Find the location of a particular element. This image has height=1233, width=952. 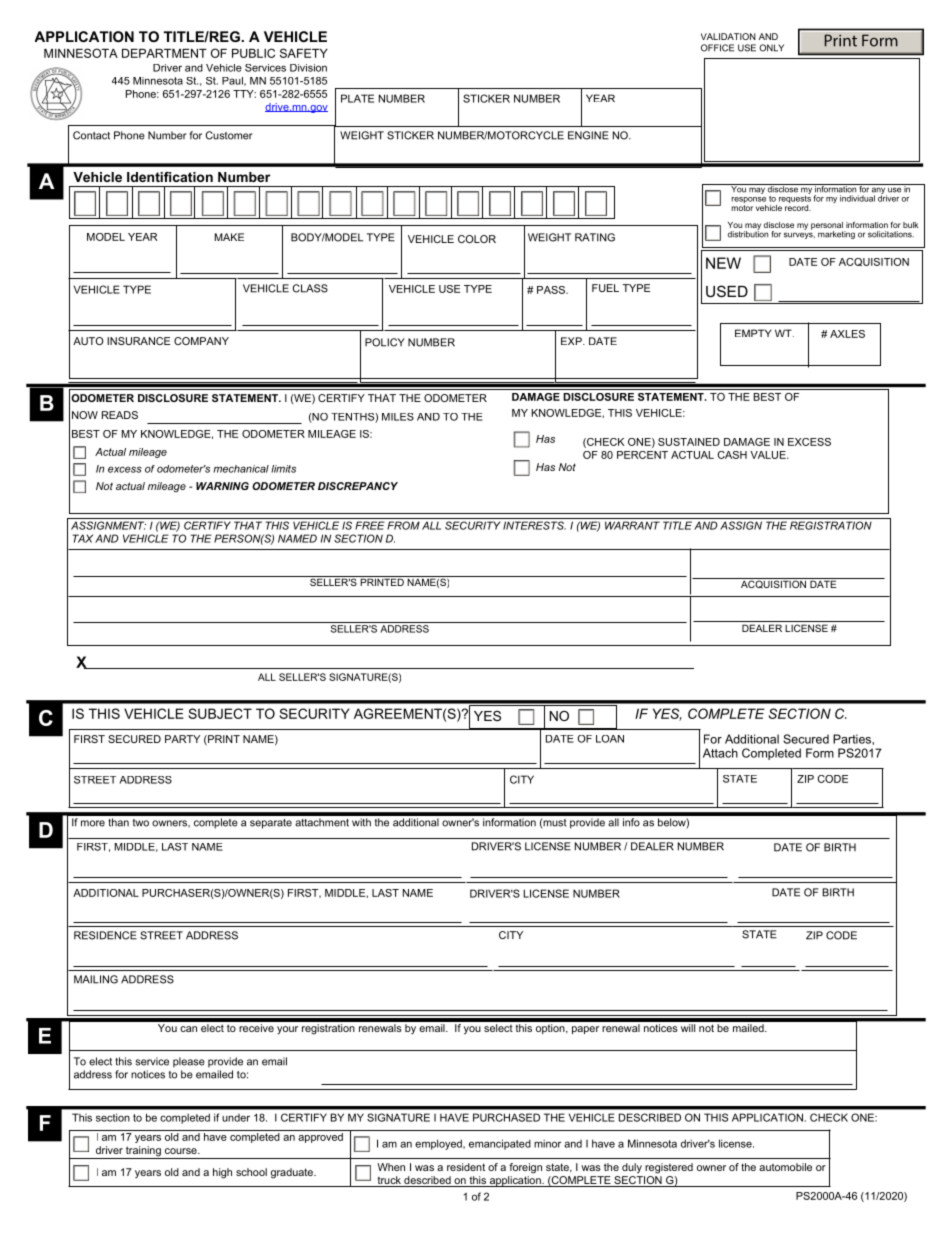

PARTY is located at coordinates (182, 739).
